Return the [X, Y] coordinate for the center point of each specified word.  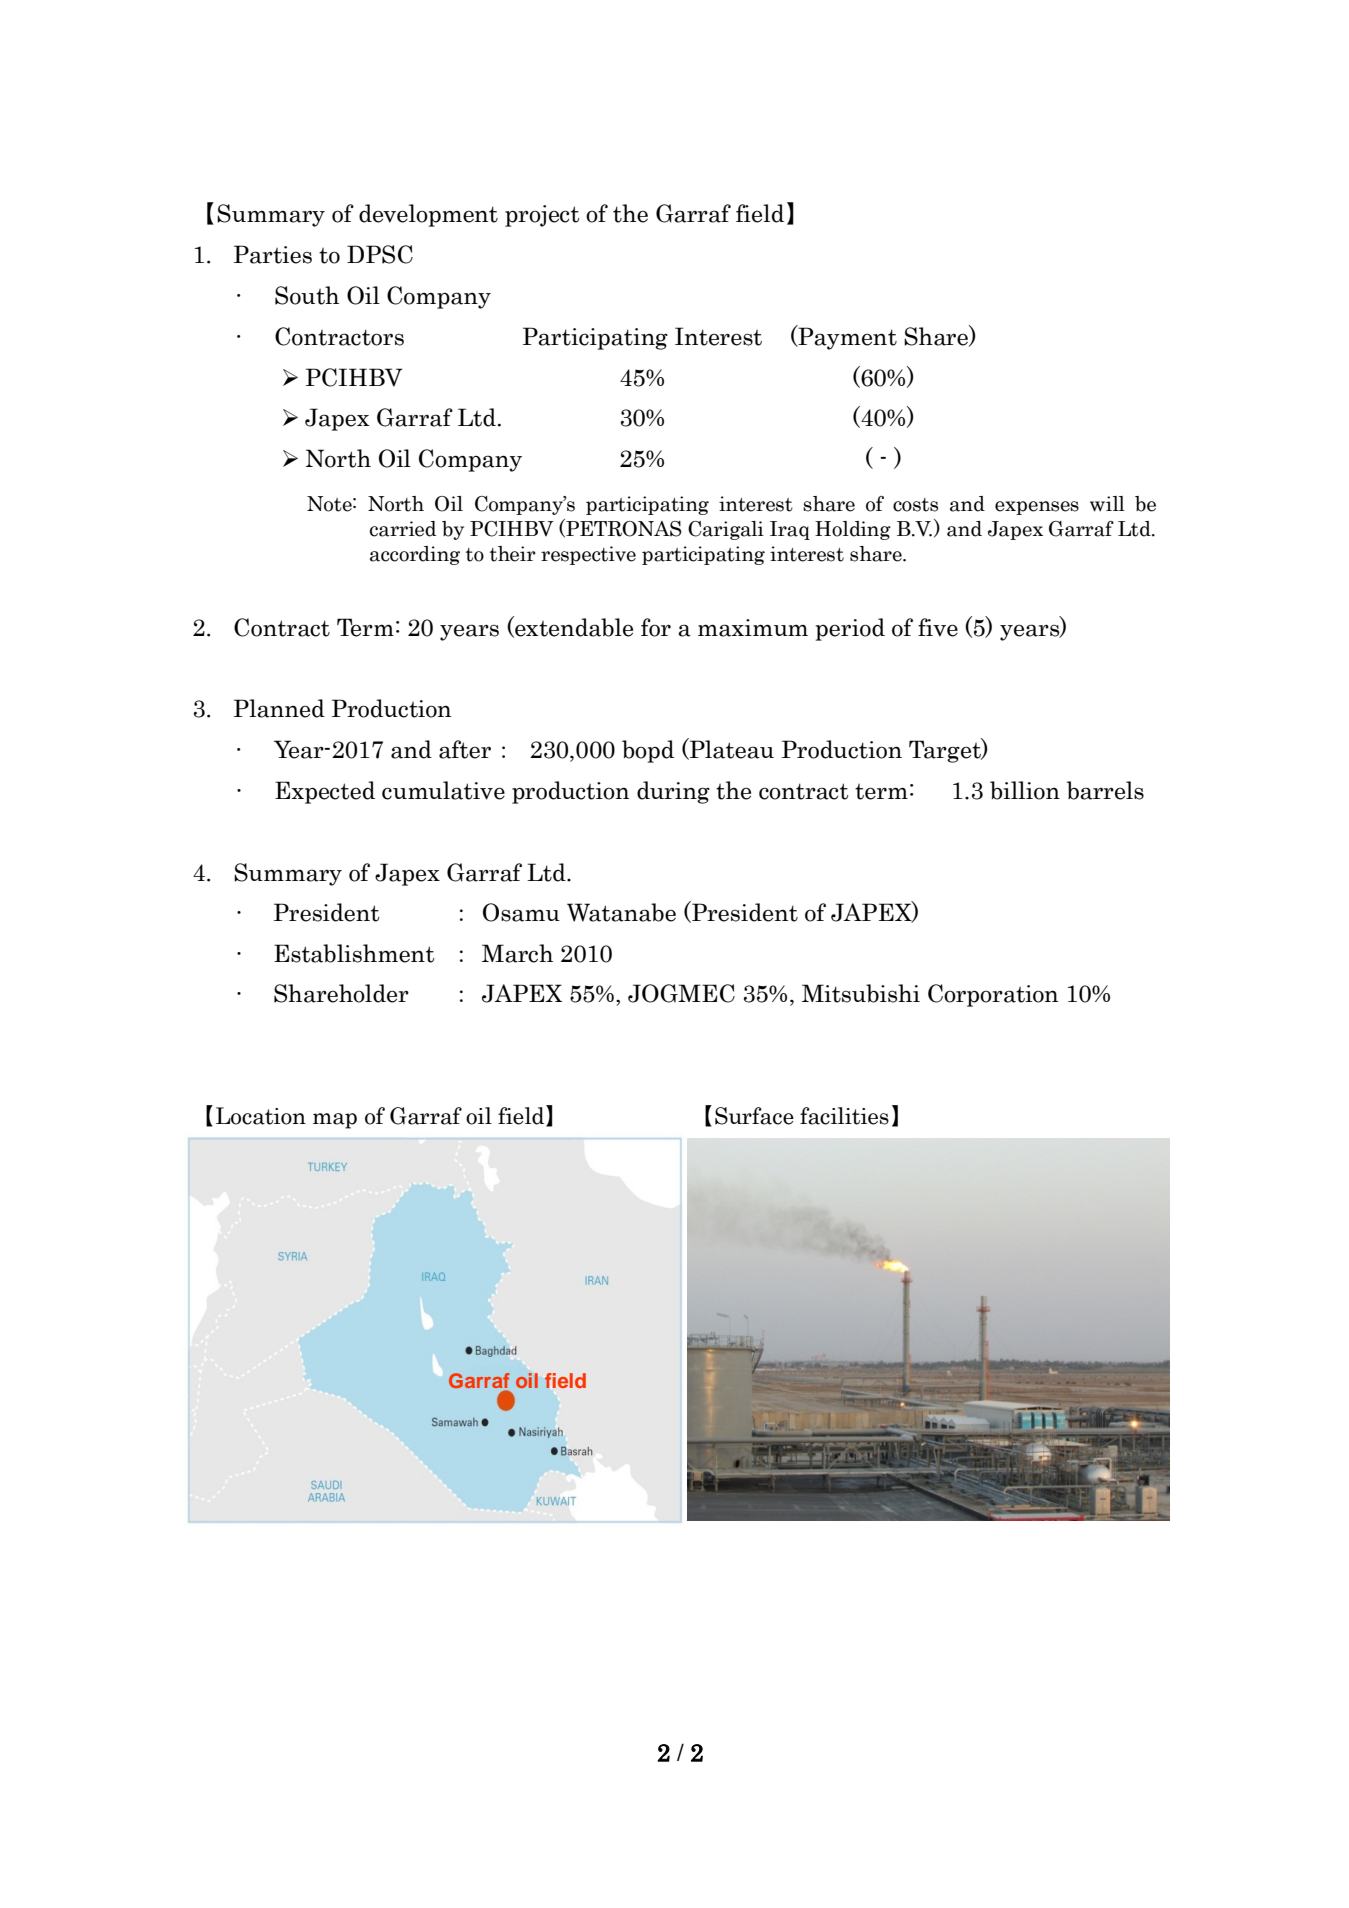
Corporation [993, 995]
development [428, 215]
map [335, 1121]
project [542, 216]
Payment [846, 337]
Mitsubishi [861, 993]
